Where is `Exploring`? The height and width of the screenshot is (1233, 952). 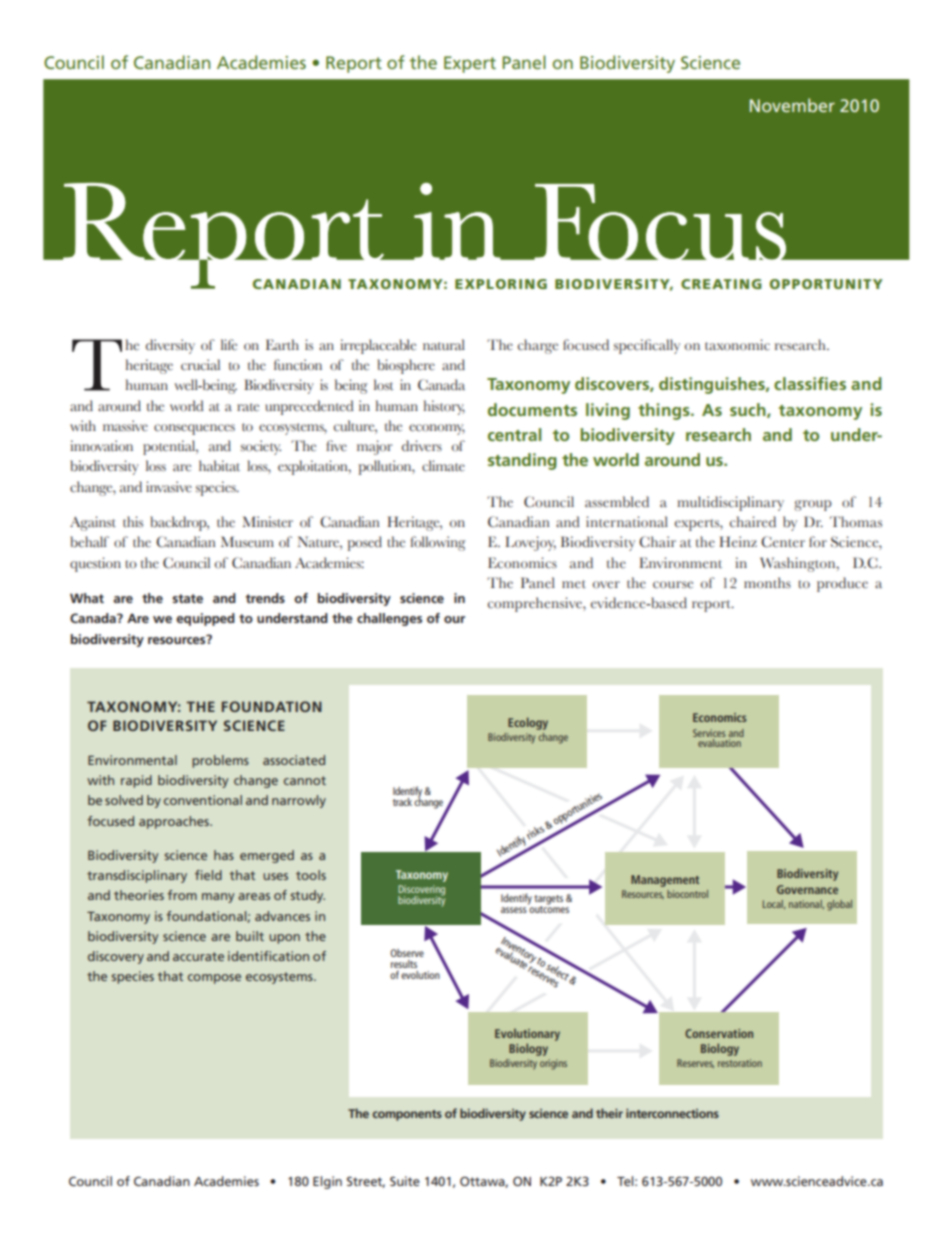 Exploring is located at coordinates (501, 284).
